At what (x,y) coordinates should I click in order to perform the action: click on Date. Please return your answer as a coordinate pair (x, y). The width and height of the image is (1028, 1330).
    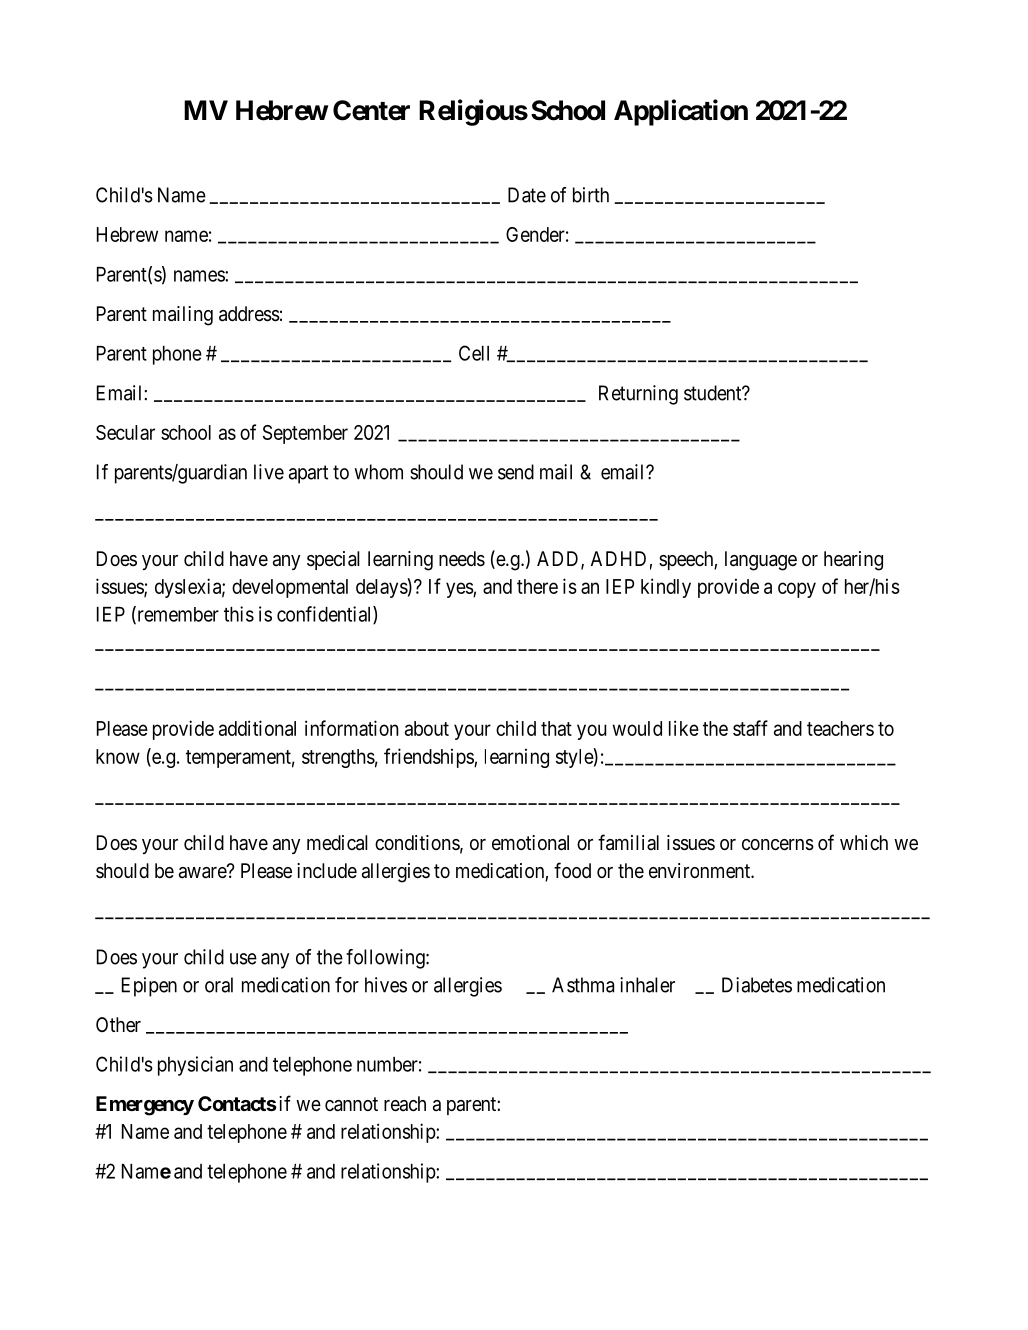
    Looking at the image, I should click on (527, 195).
